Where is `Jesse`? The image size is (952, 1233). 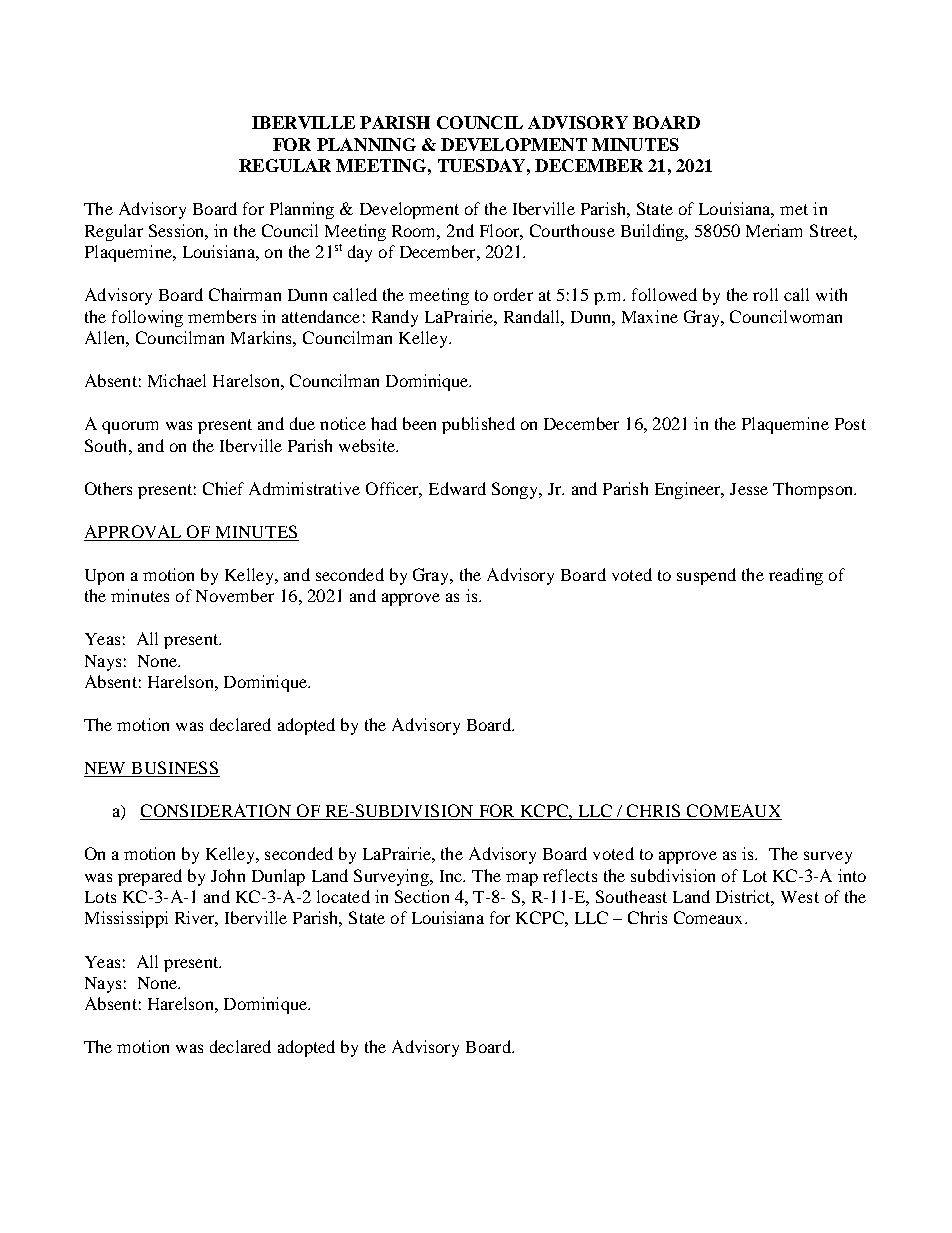
Jesse is located at coordinates (749, 489).
